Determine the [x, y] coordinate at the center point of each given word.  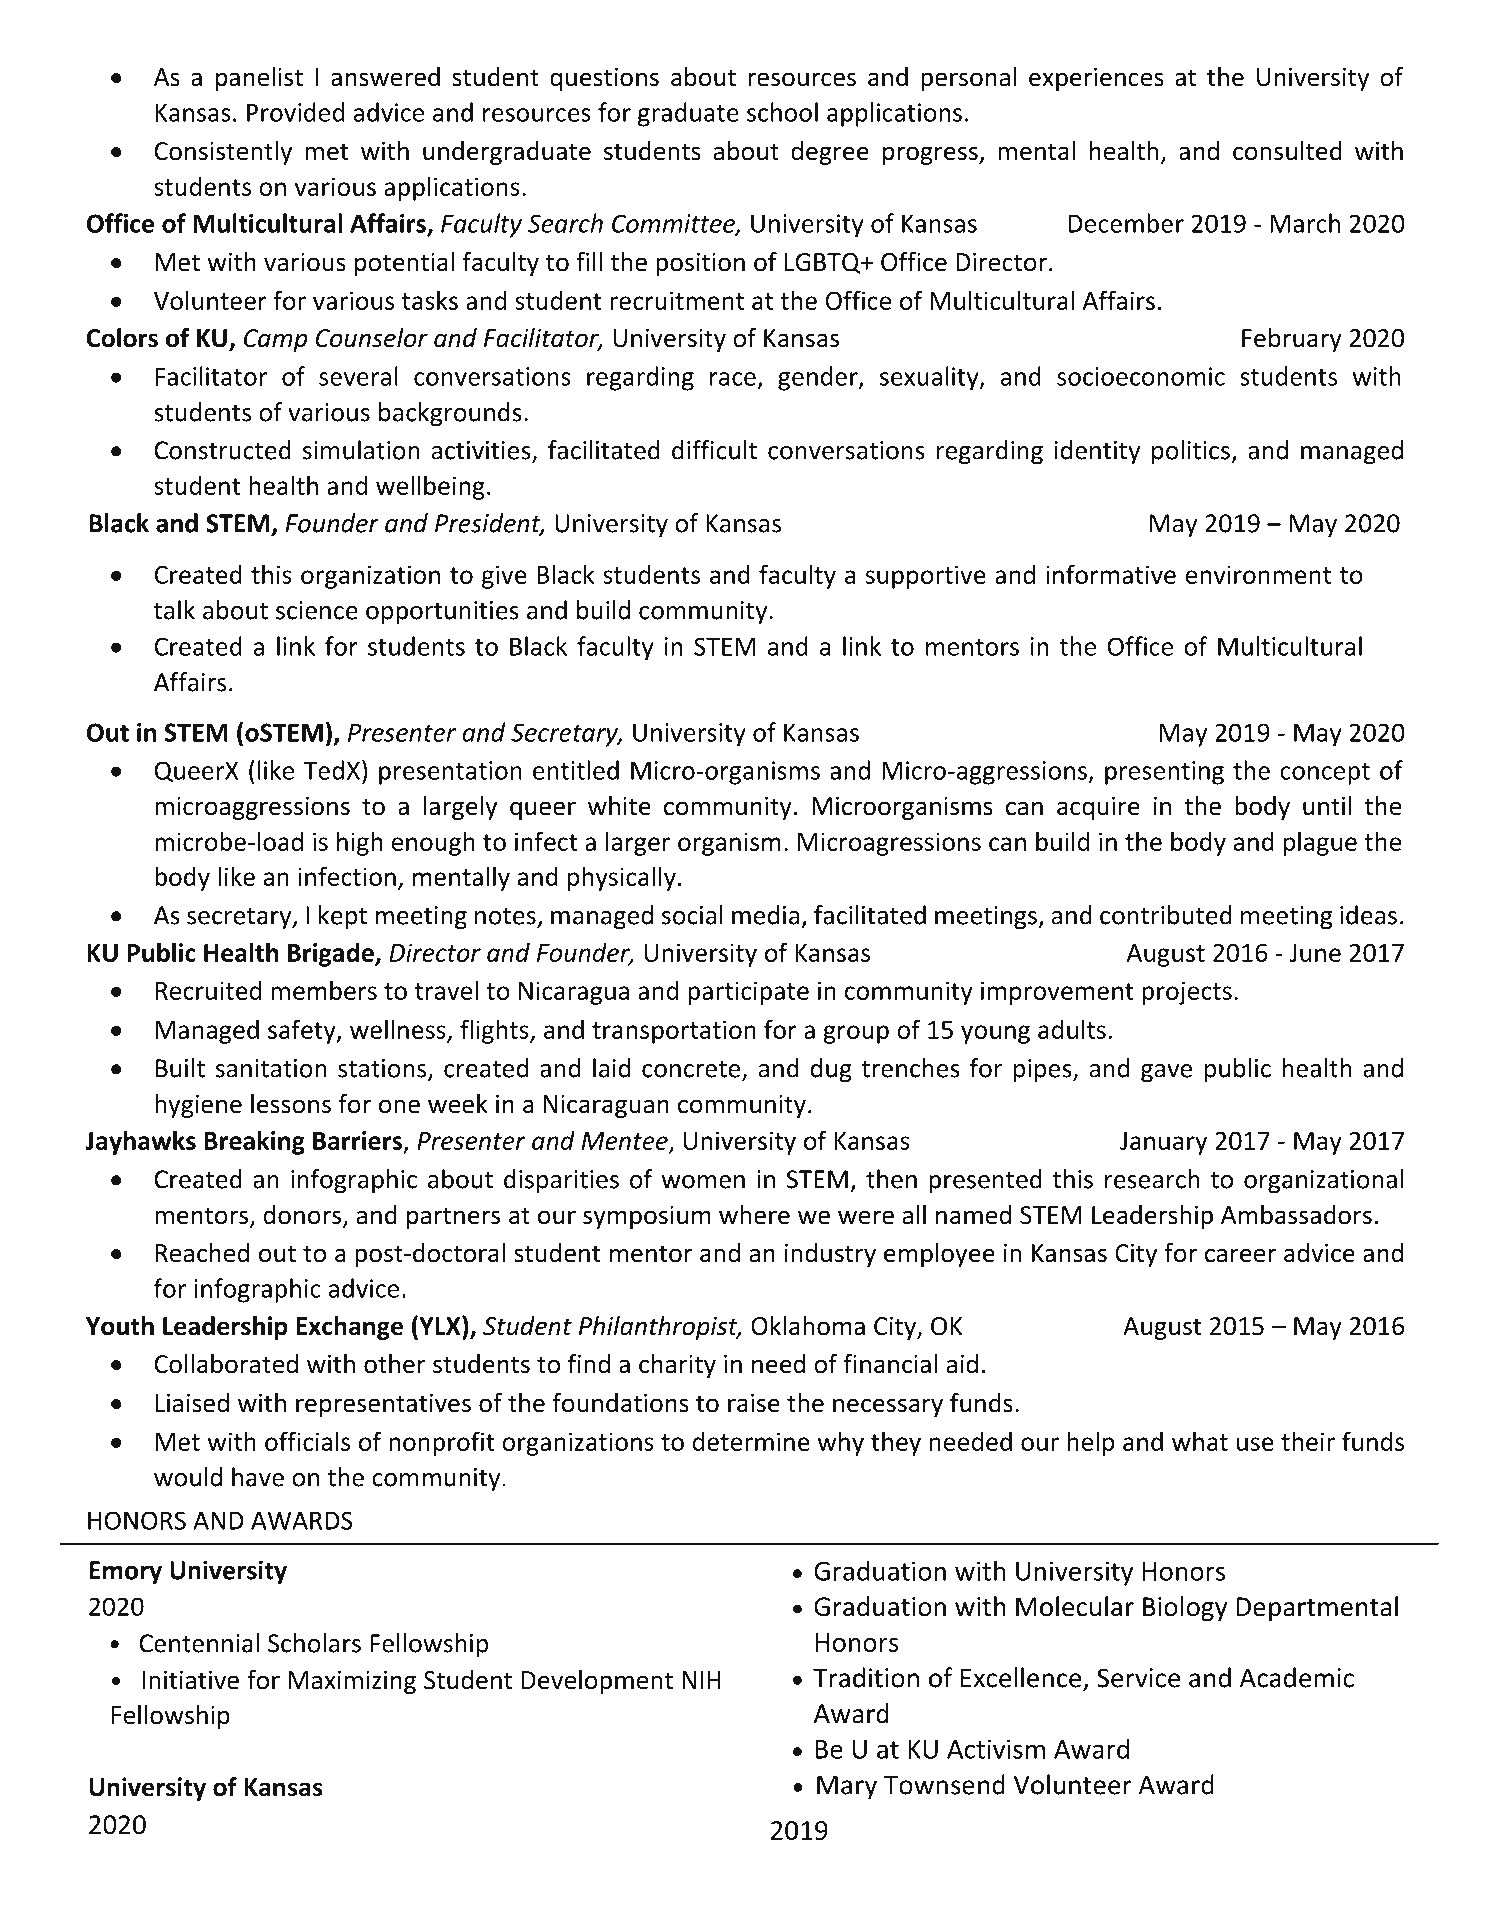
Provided [295, 112]
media [765, 915]
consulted [1287, 151]
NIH [701, 1680]
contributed [1166, 915]
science [317, 610]
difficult [714, 450]
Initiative [191, 1680]
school [782, 112]
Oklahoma [808, 1326]
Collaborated [226, 1364]
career [1240, 1255]
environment [1258, 574]
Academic [1297, 1677]
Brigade [332, 954]
